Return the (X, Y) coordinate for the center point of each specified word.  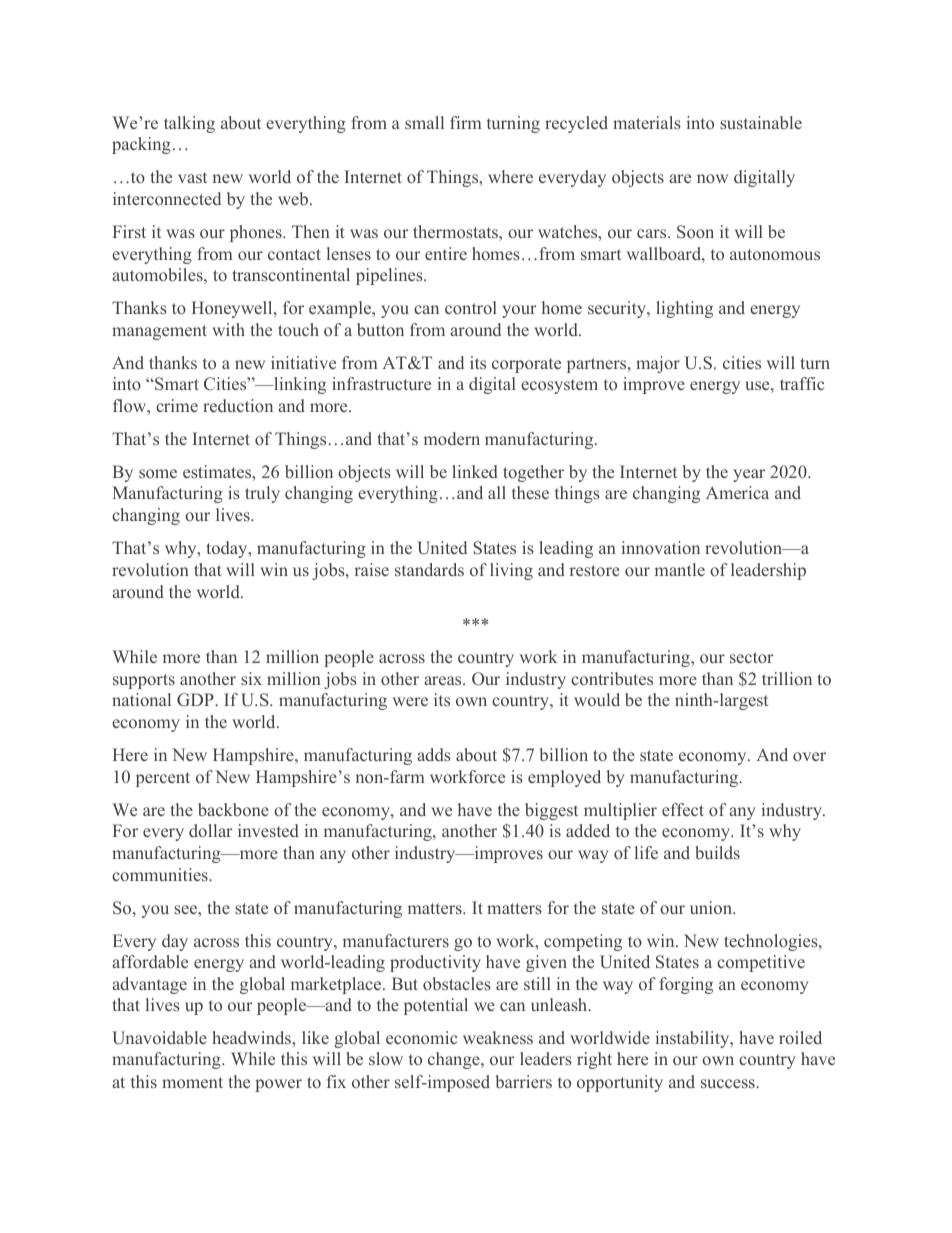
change (455, 1060)
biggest (551, 811)
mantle (680, 569)
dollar (210, 830)
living (511, 571)
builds (717, 852)
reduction (238, 405)
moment (192, 1082)
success (729, 1083)
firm (465, 122)
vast (192, 177)
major (658, 364)
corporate (526, 365)
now (712, 178)
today (228, 549)
